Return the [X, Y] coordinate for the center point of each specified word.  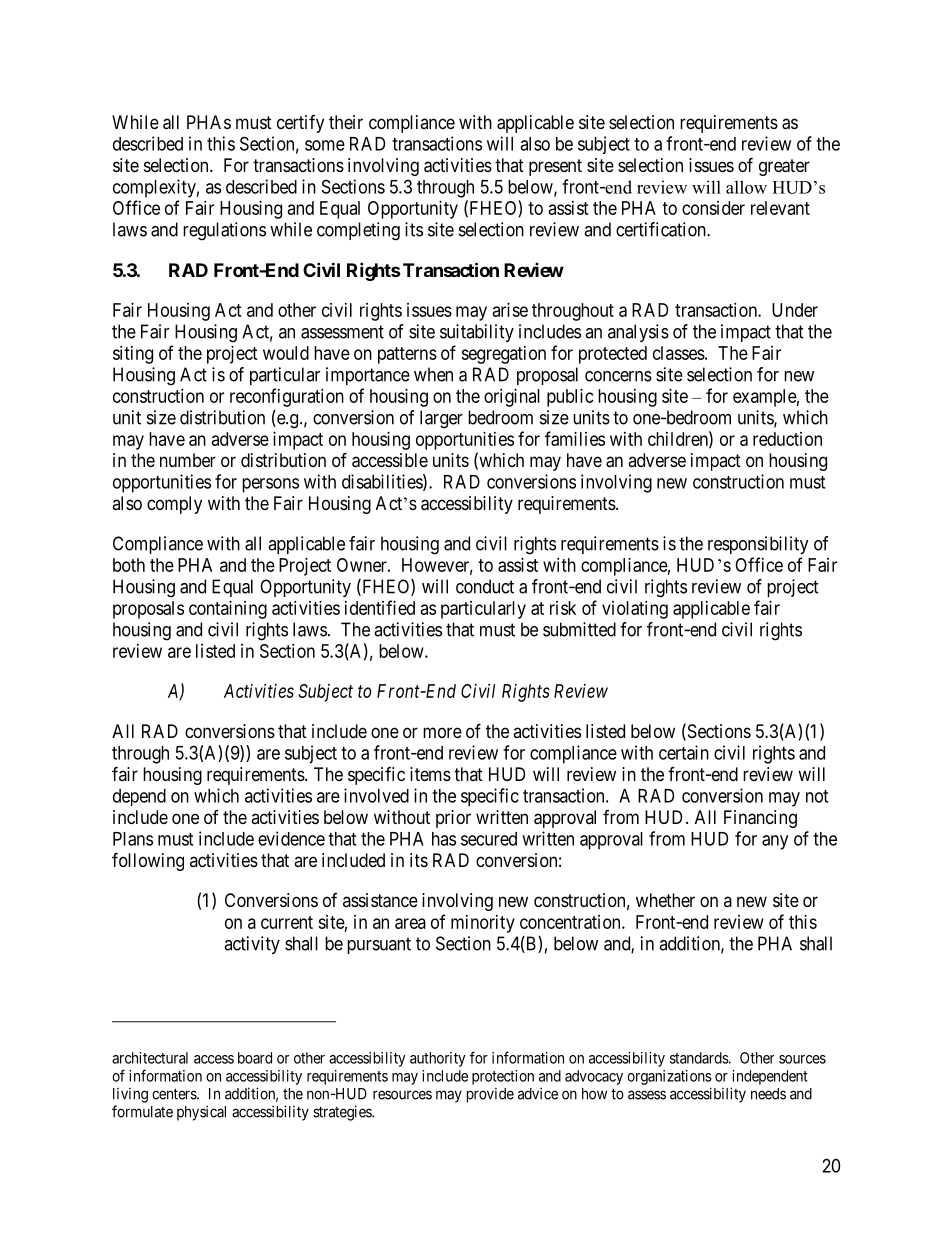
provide [490, 1095]
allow [746, 187]
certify [300, 124]
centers [175, 1094]
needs [768, 1094]
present [555, 167]
